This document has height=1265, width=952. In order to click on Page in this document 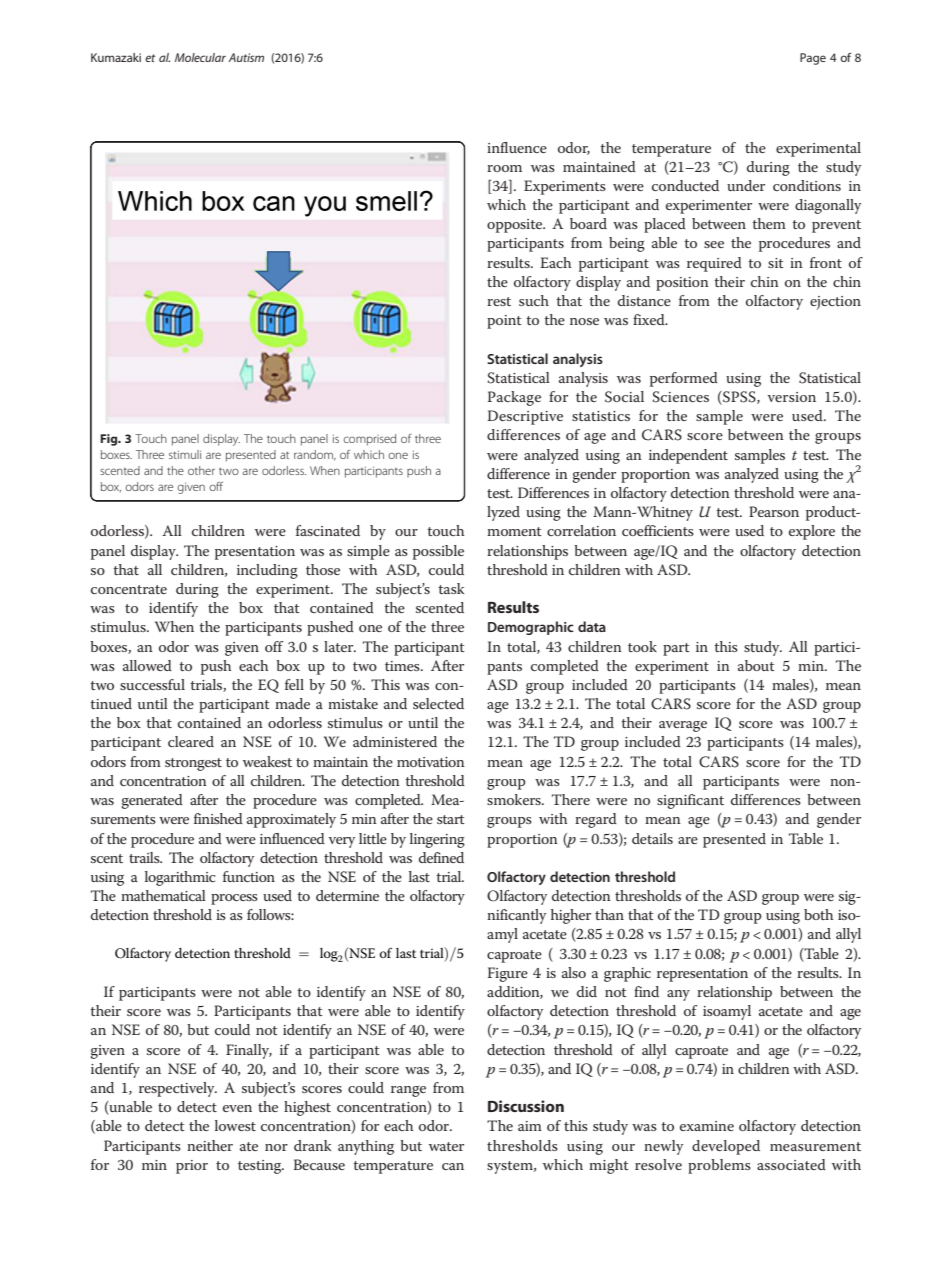, I will do `click(813, 59)`.
